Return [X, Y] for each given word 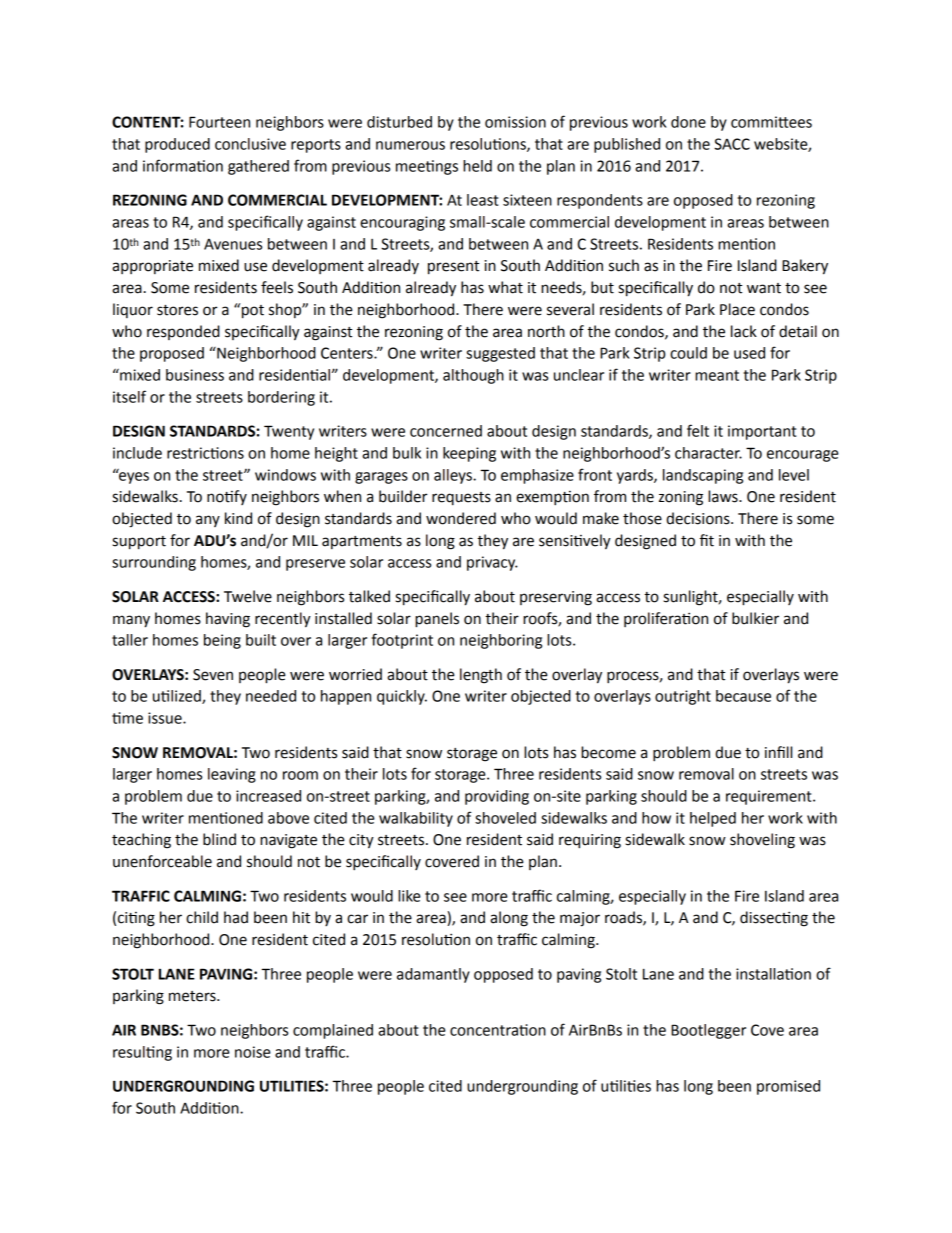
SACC [732, 144]
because [743, 696]
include [137, 453]
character [708, 453]
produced [177, 145]
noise [253, 1052]
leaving [232, 775]
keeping [469, 454]
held [477, 166]
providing [497, 797]
